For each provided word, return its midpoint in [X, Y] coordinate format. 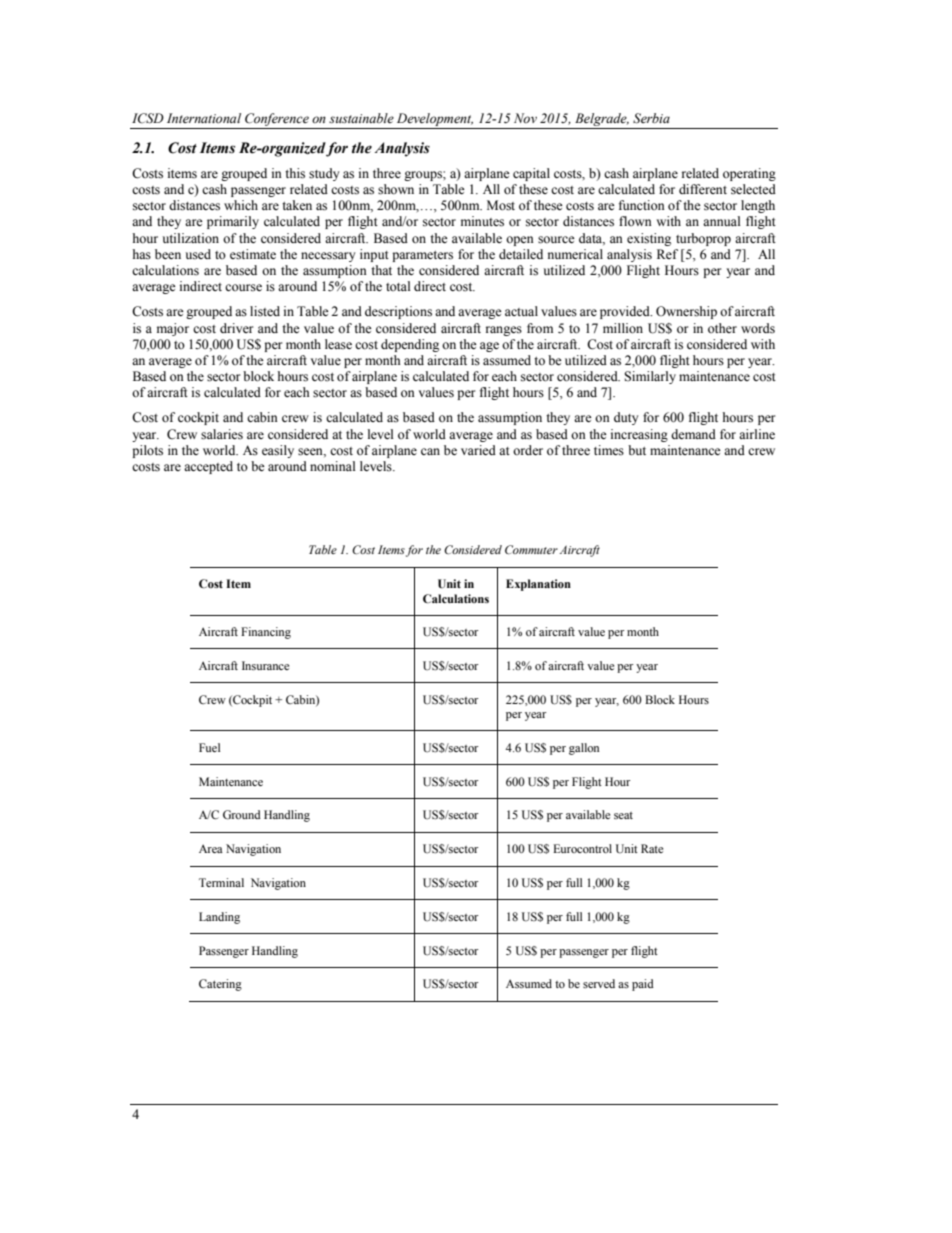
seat [623, 815]
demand [693, 434]
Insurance [265, 665]
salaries [222, 434]
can [430, 451]
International [204, 118]
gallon [584, 749]
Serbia [651, 118]
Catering [220, 985]
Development [434, 121]
